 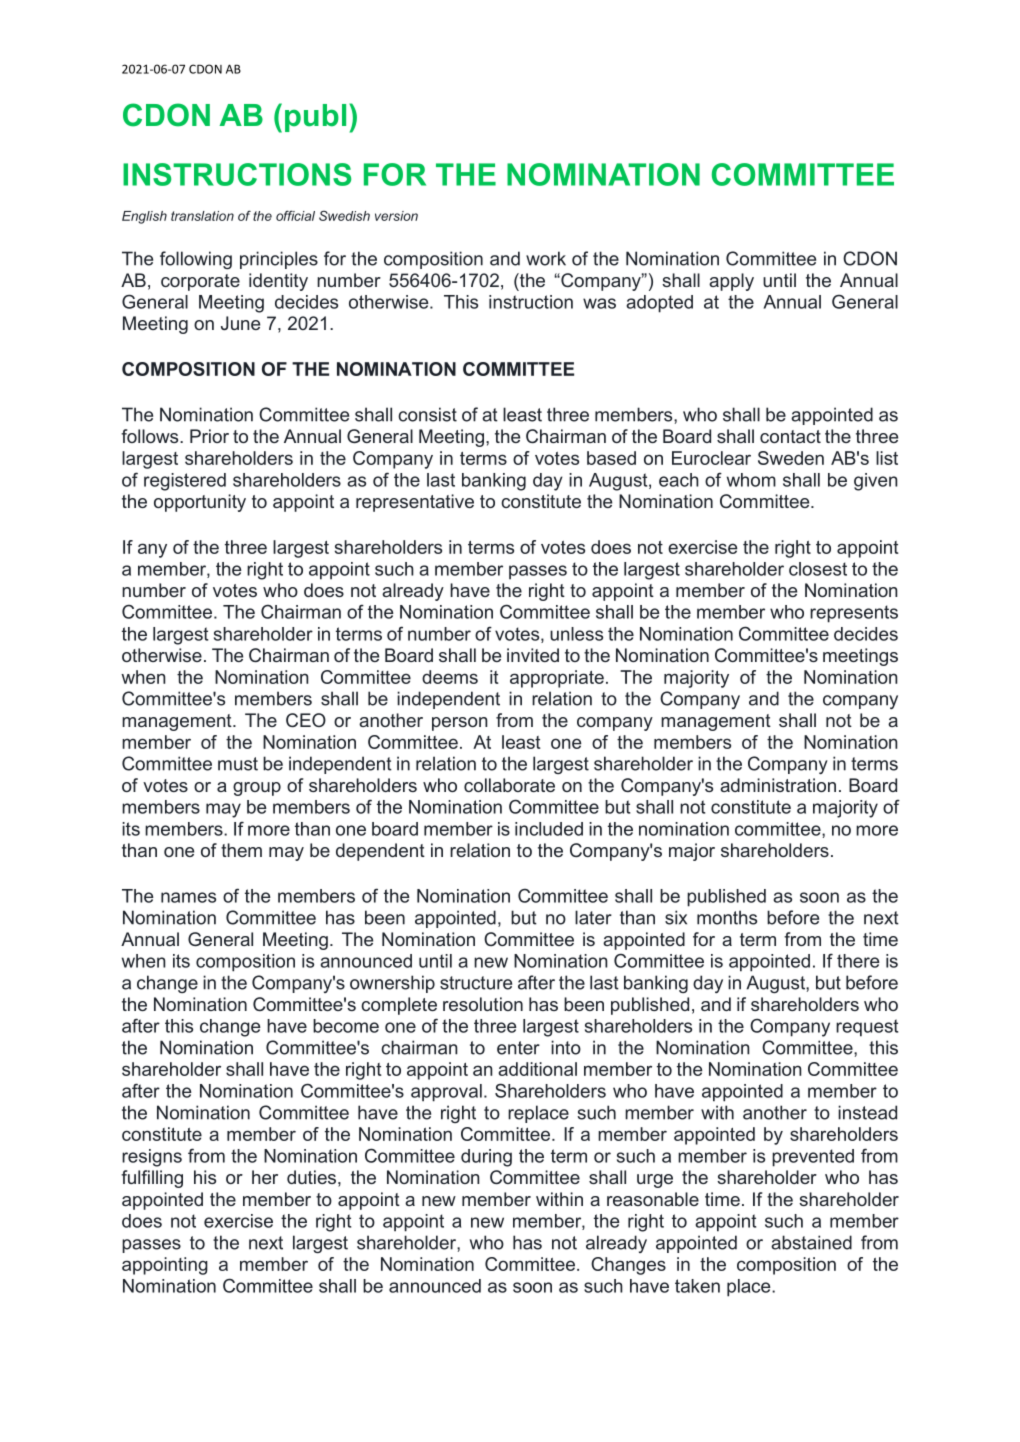 What do you see at coordinates (238, 764) in the screenshot?
I see `must` at bounding box center [238, 764].
